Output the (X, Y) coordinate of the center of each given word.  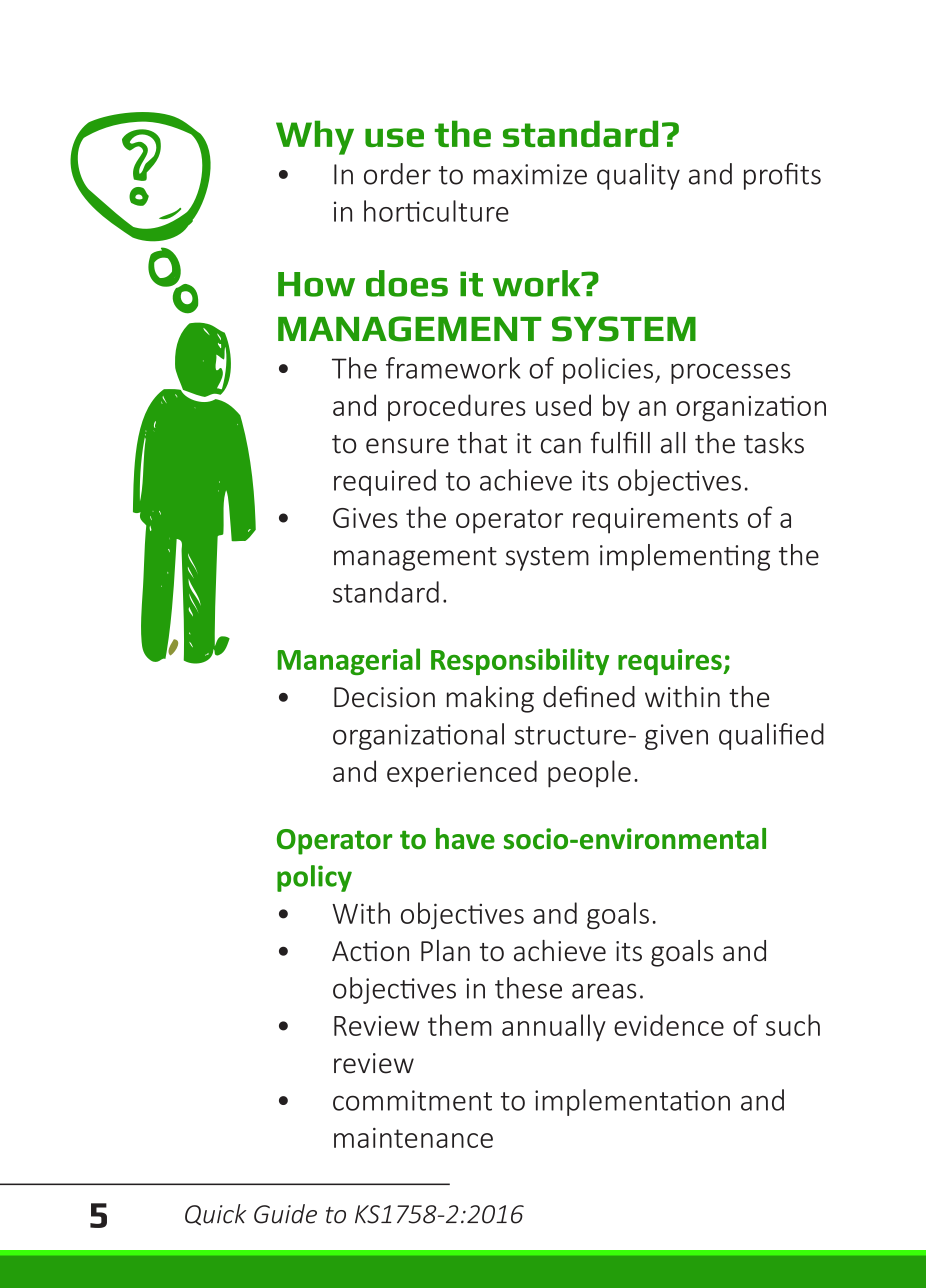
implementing (685, 557)
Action (370, 951)
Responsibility (520, 661)
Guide (285, 1214)
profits (782, 176)
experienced (462, 773)
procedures (457, 408)
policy (314, 878)
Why (315, 137)
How (316, 284)
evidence (669, 1025)
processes (730, 373)
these (528, 988)
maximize (530, 174)
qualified (771, 736)
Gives (365, 518)
